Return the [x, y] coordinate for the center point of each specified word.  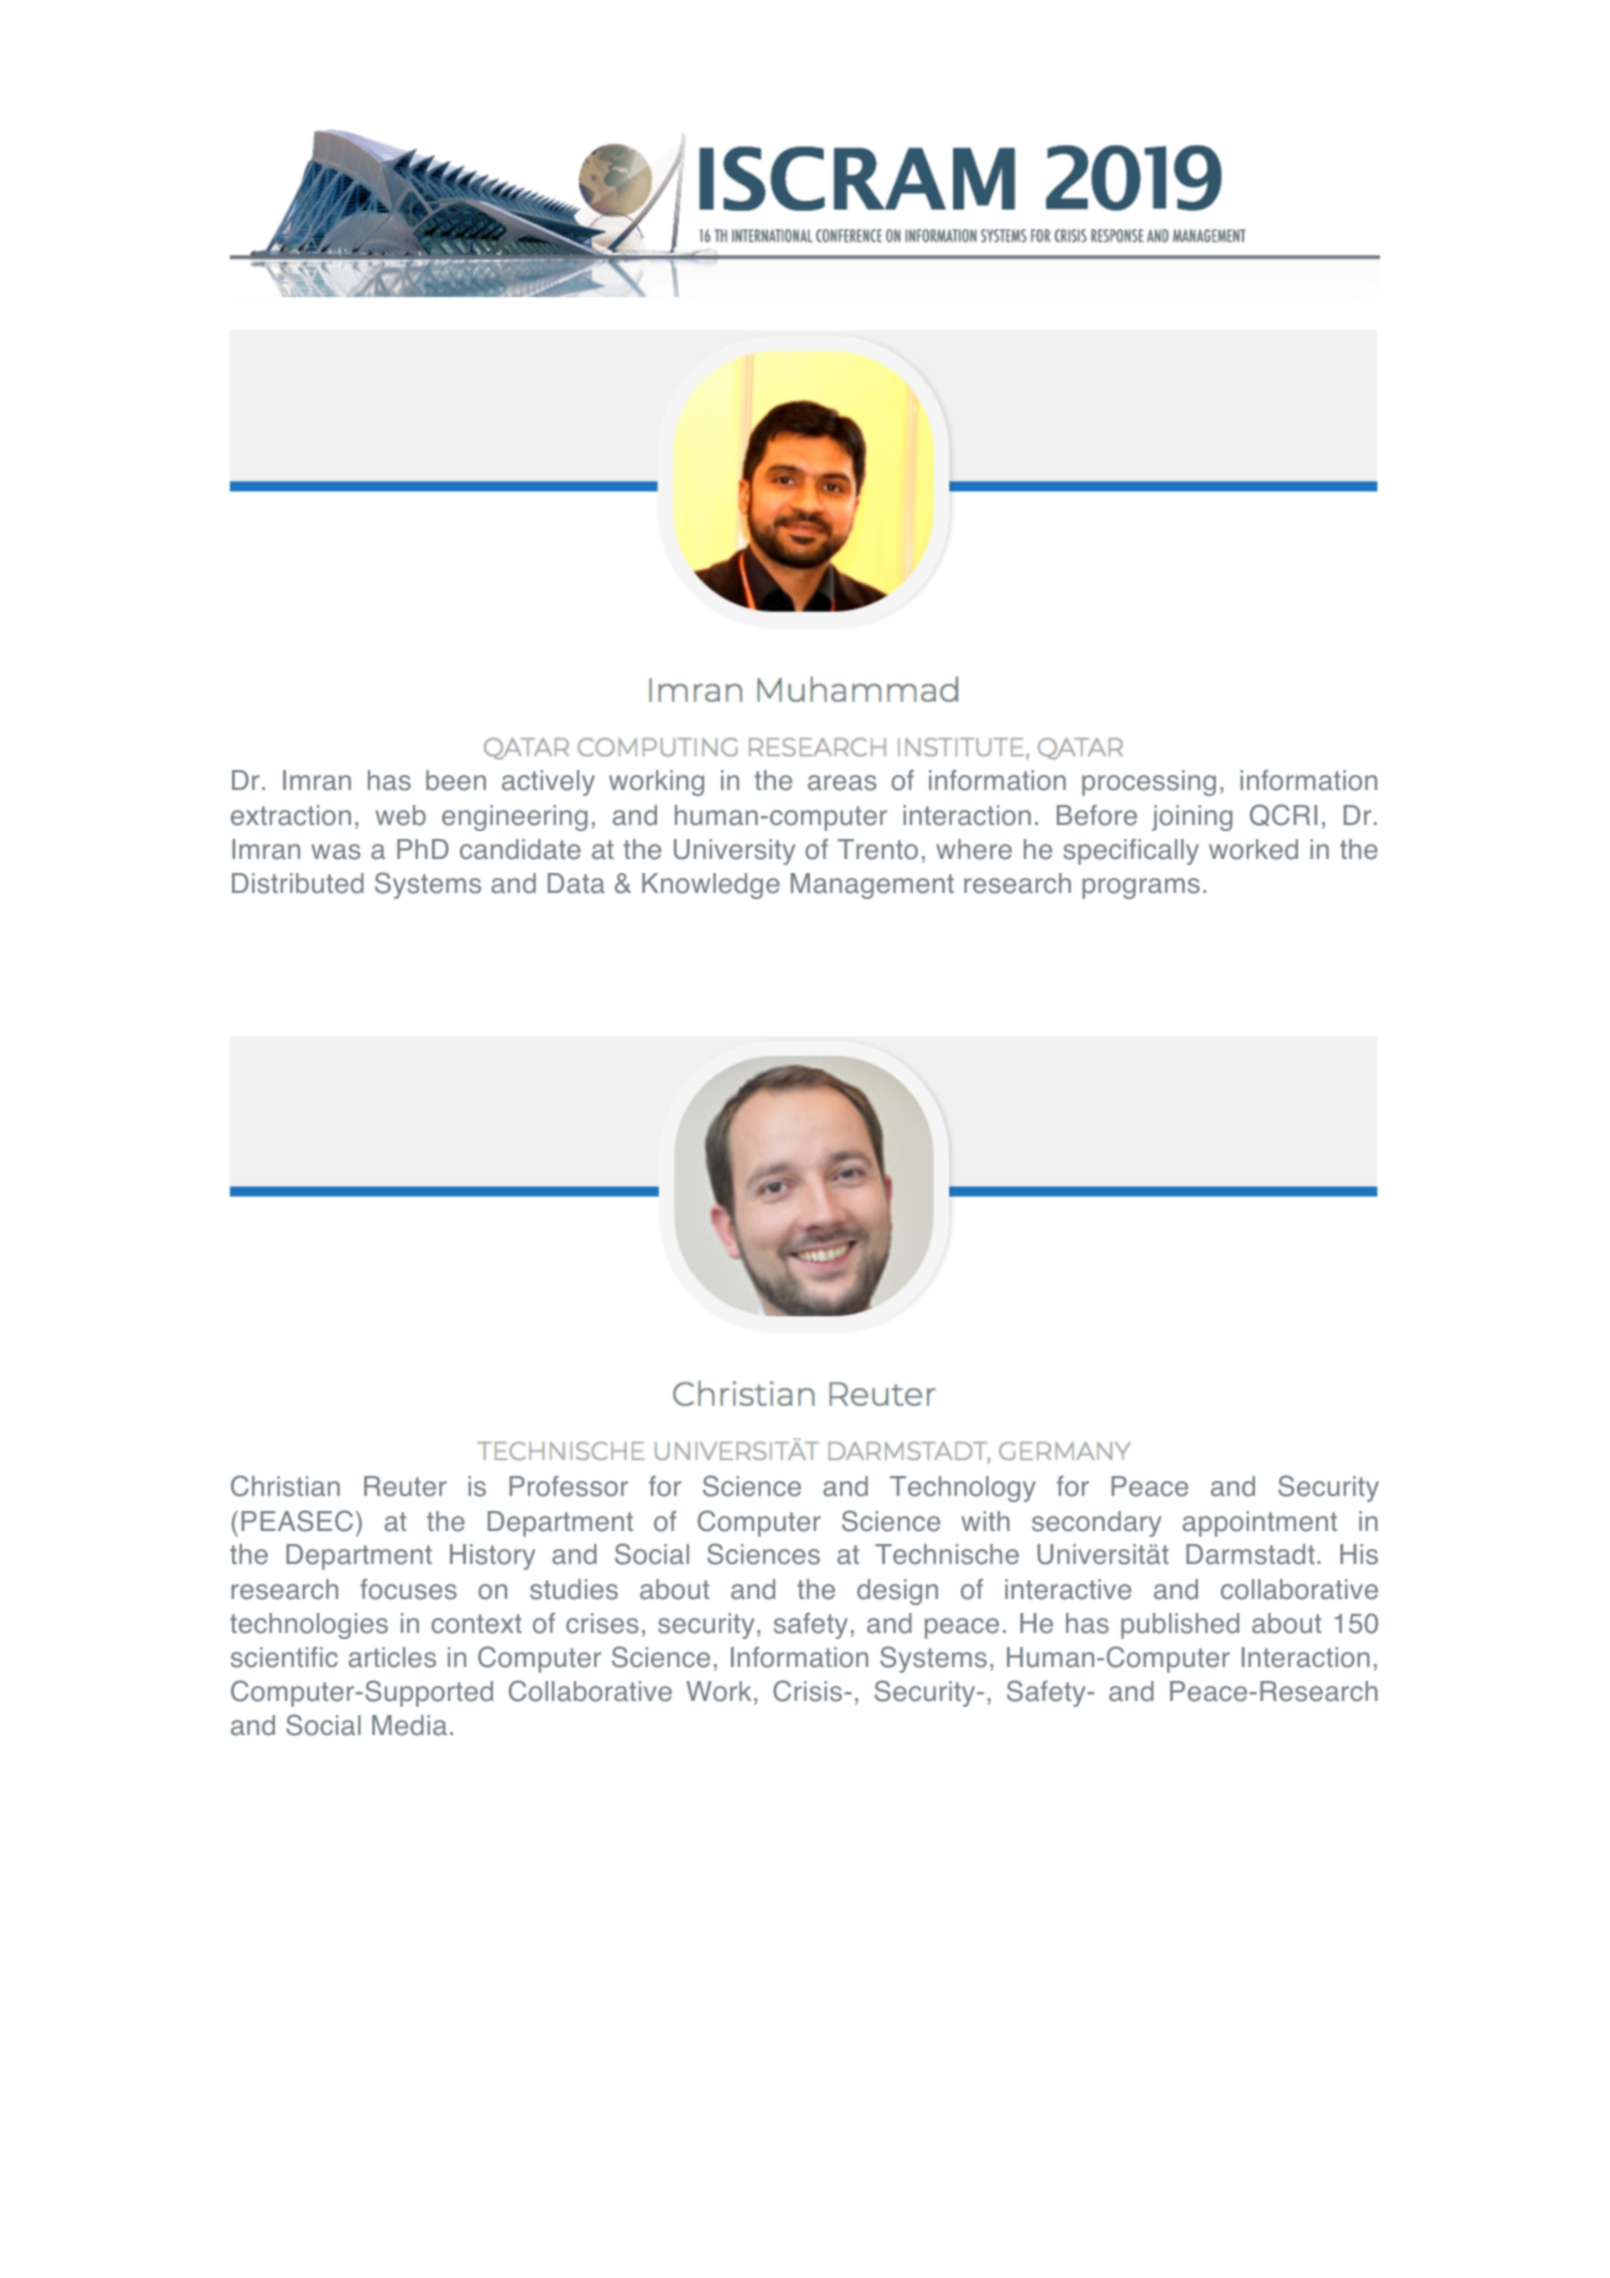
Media [409, 1725]
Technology [963, 1489]
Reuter [405, 1486]
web [400, 815]
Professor [569, 1486]
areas [842, 783]
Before [1097, 815]
